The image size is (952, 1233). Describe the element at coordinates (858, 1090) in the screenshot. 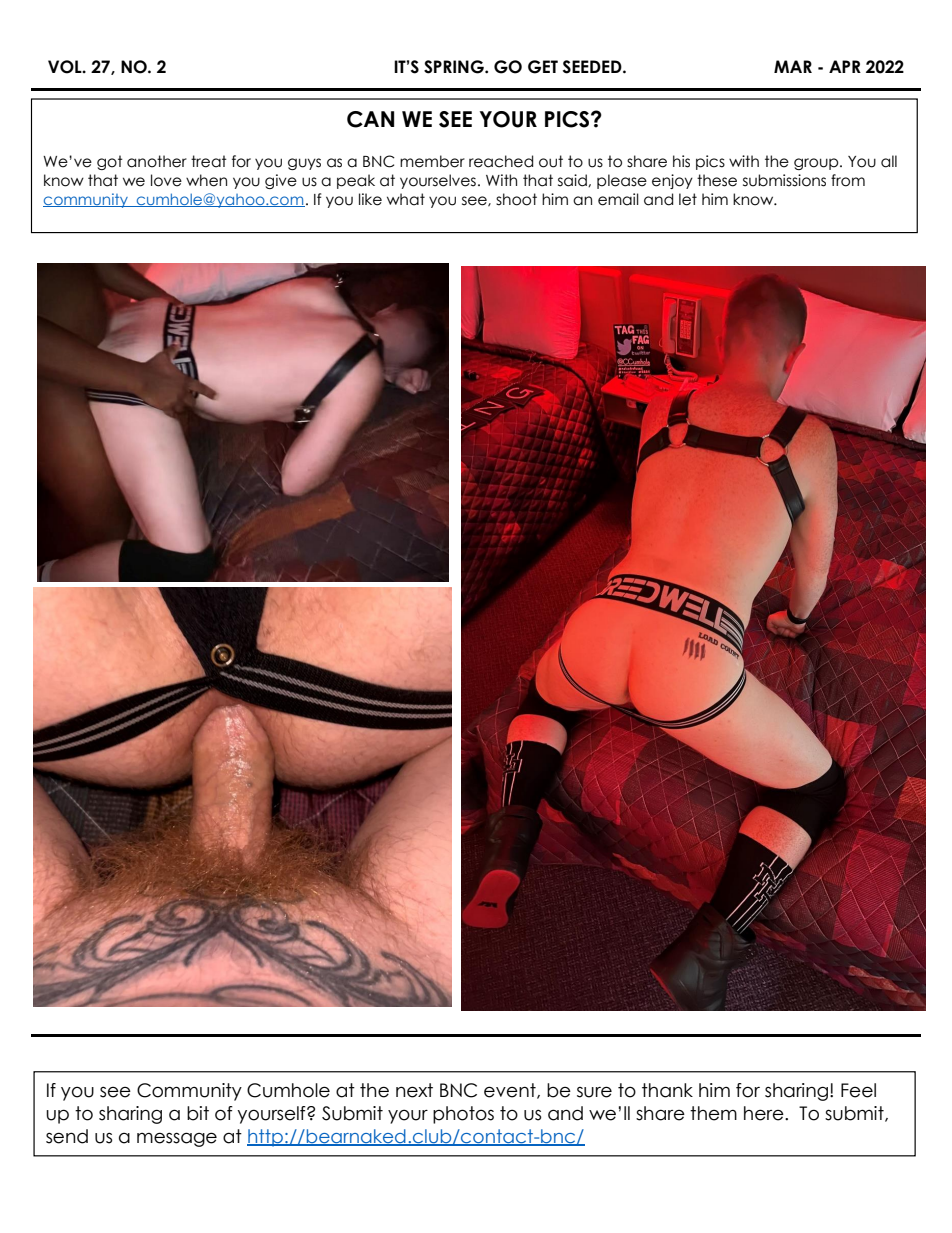

I see `Feel` at that location.
